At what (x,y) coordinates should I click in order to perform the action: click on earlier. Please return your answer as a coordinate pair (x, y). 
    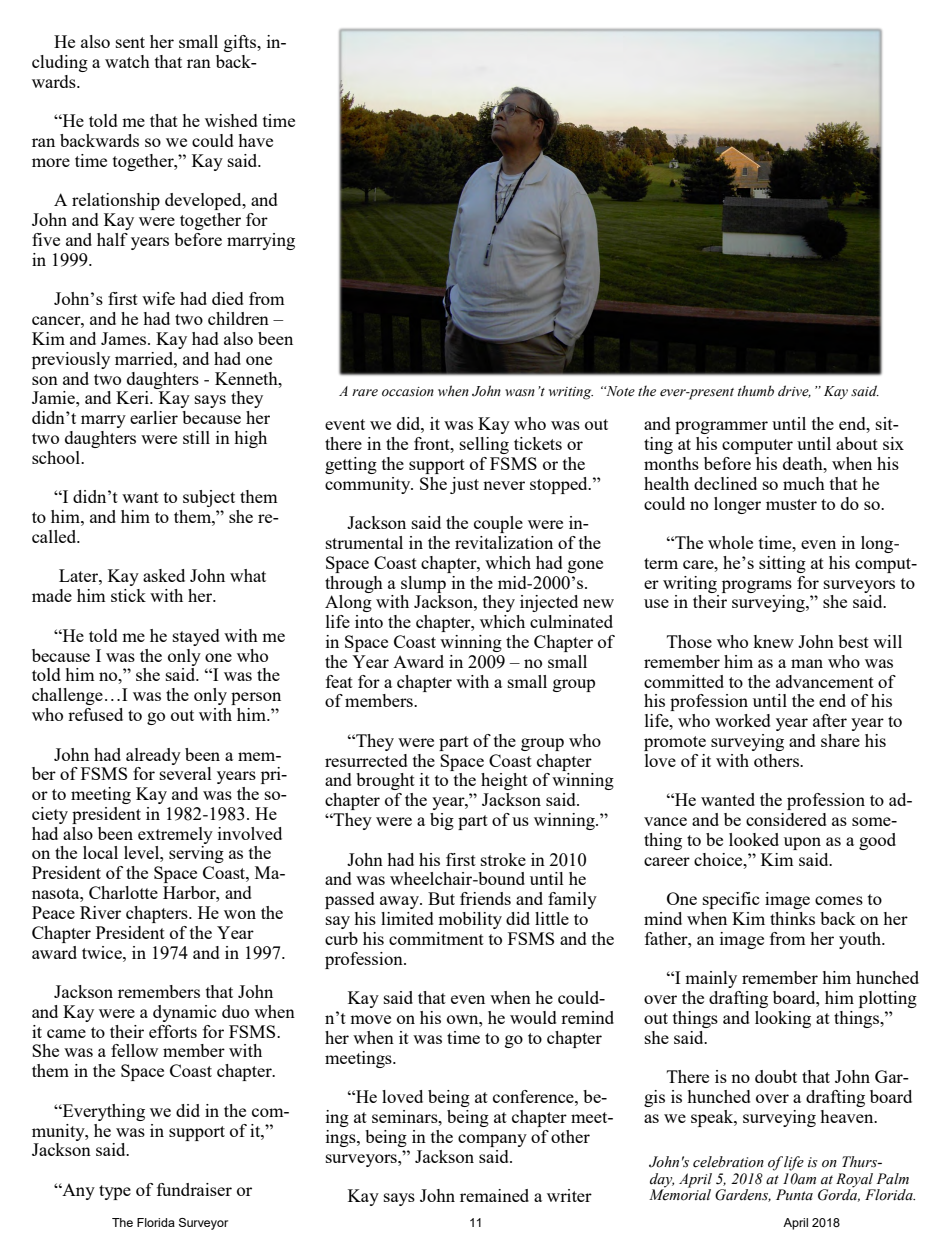
    Looking at the image, I should click on (154, 417).
